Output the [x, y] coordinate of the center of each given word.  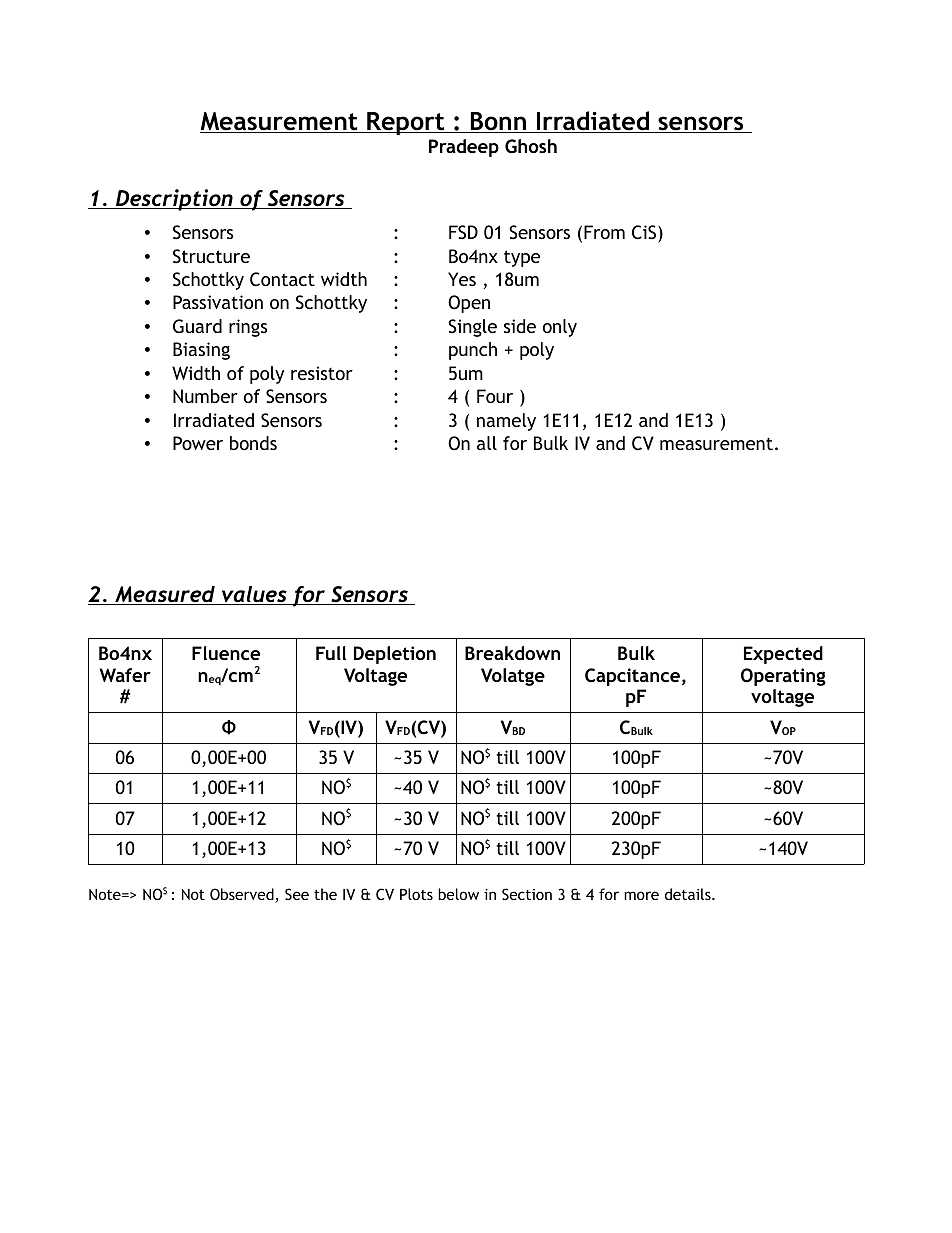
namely [506, 422]
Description [174, 200]
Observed [243, 895]
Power [198, 443]
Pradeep [464, 148]
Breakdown [512, 653]
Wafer [125, 675]
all [487, 443]
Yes [462, 279]
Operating [783, 677]
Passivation [218, 302]
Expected [783, 655]
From [604, 232]
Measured [165, 595]
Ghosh [531, 146]
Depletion [395, 655]
